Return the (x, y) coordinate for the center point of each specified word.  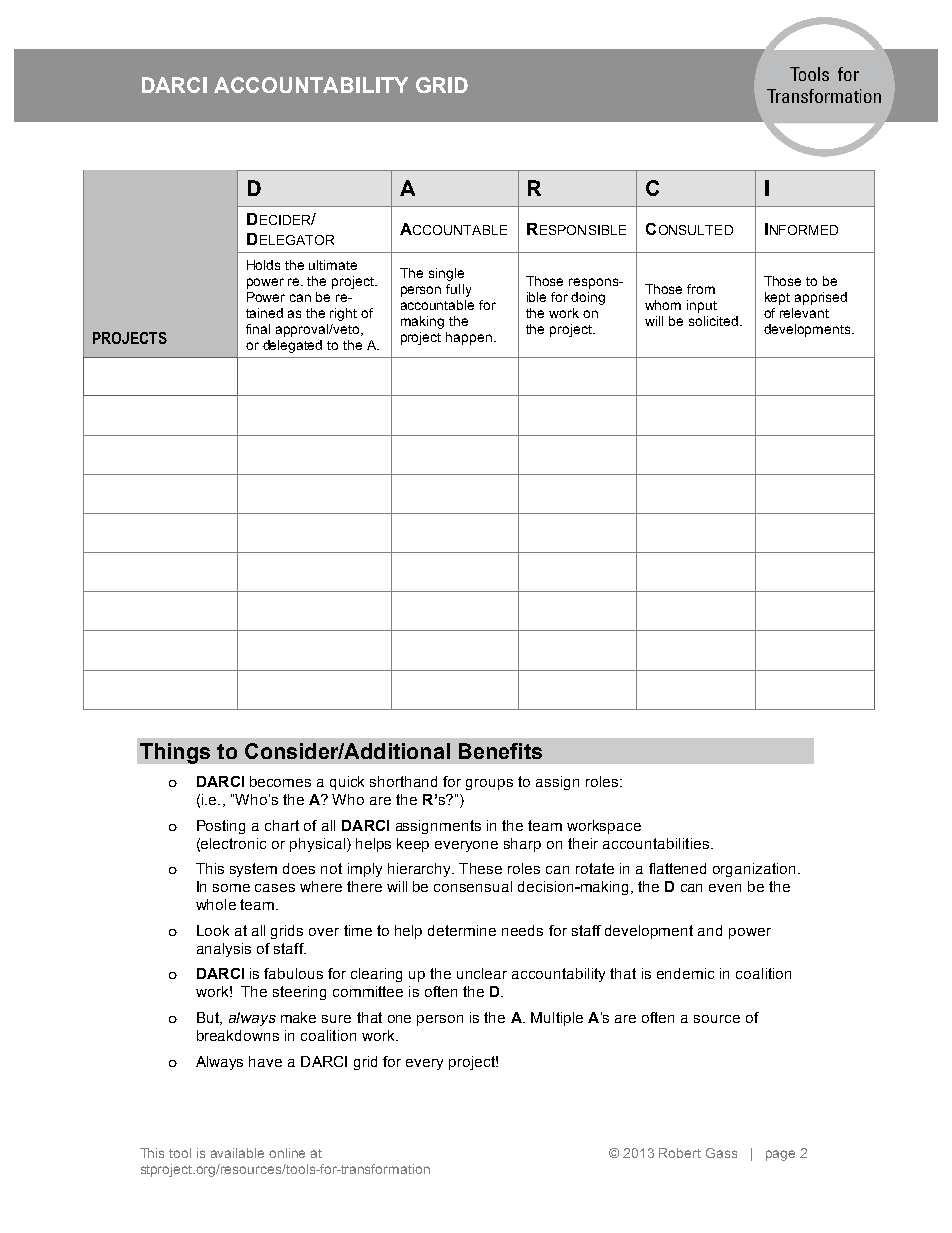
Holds (263, 265)
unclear (482, 973)
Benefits (500, 751)
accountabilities (656, 843)
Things (175, 753)
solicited (713, 321)
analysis (224, 950)
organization (756, 870)
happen (469, 338)
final (258, 329)
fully (458, 290)
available (237, 1153)
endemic (685, 973)
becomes (280, 781)
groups (489, 784)
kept (777, 298)
